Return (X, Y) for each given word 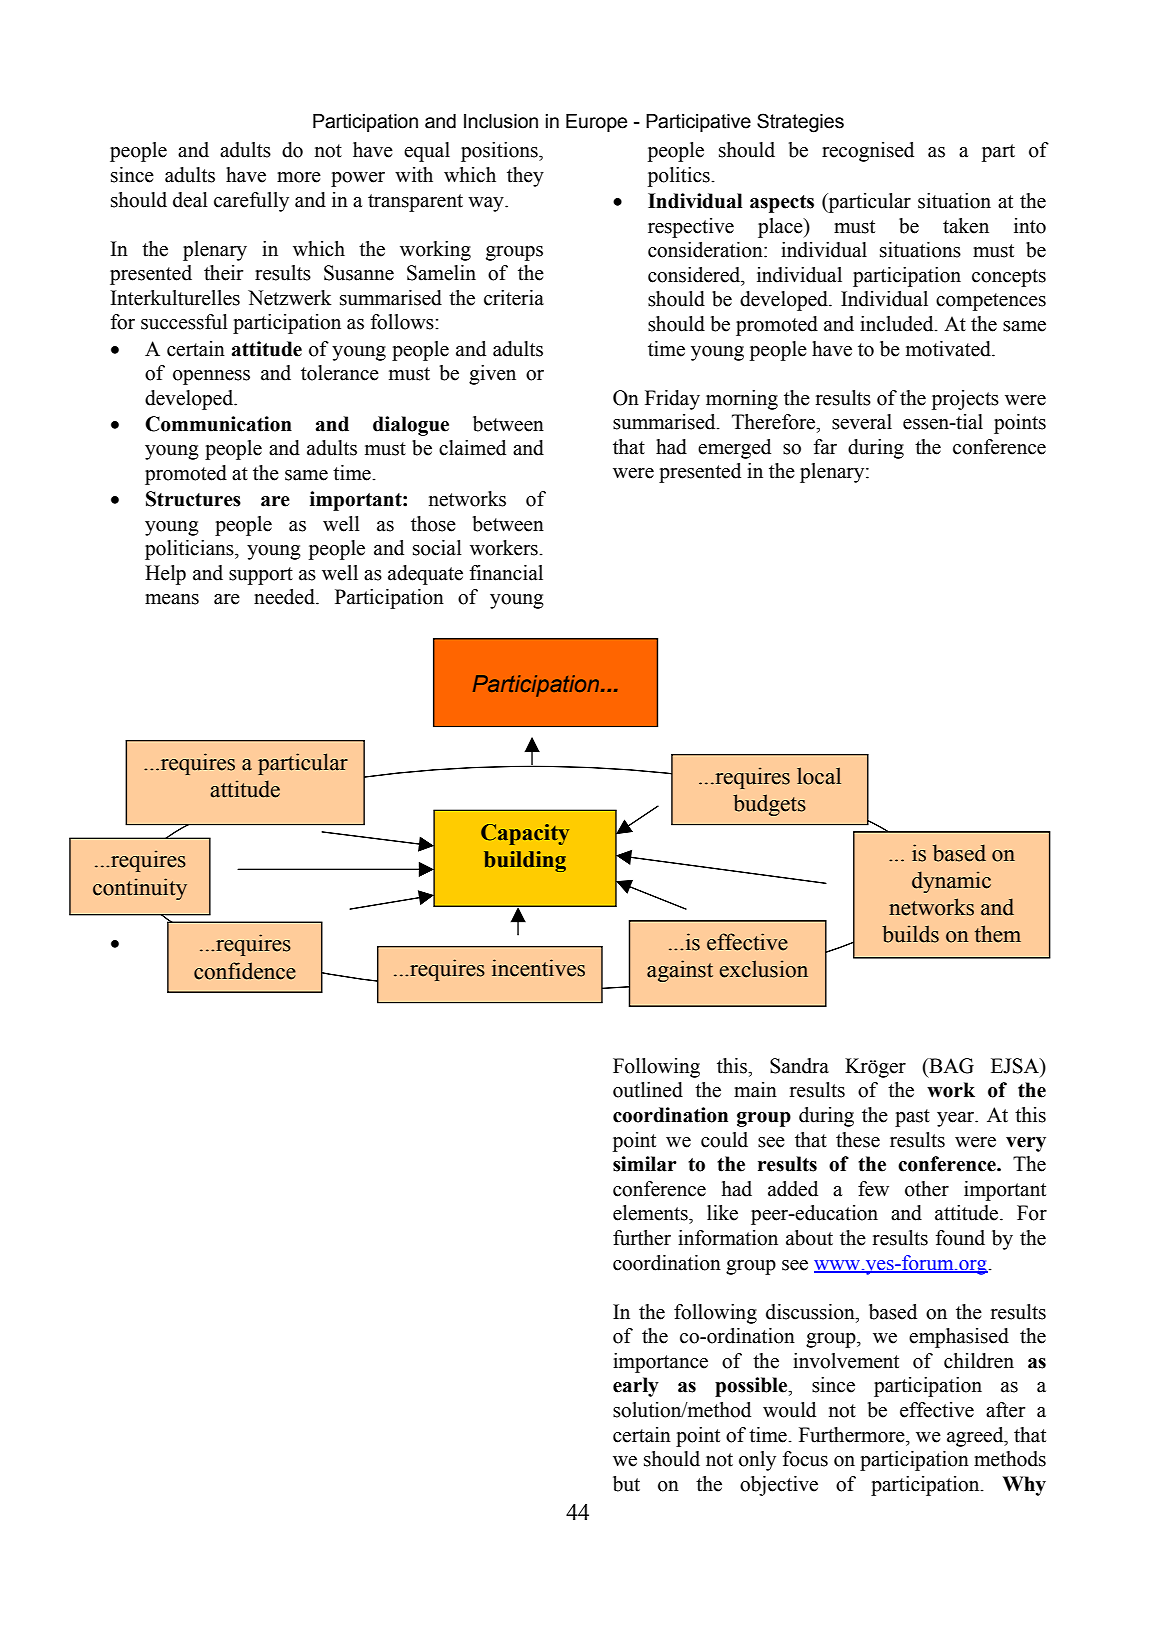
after (1005, 1410)
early (636, 1387)
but (626, 1484)
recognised (868, 152)
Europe (596, 123)
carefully (251, 202)
